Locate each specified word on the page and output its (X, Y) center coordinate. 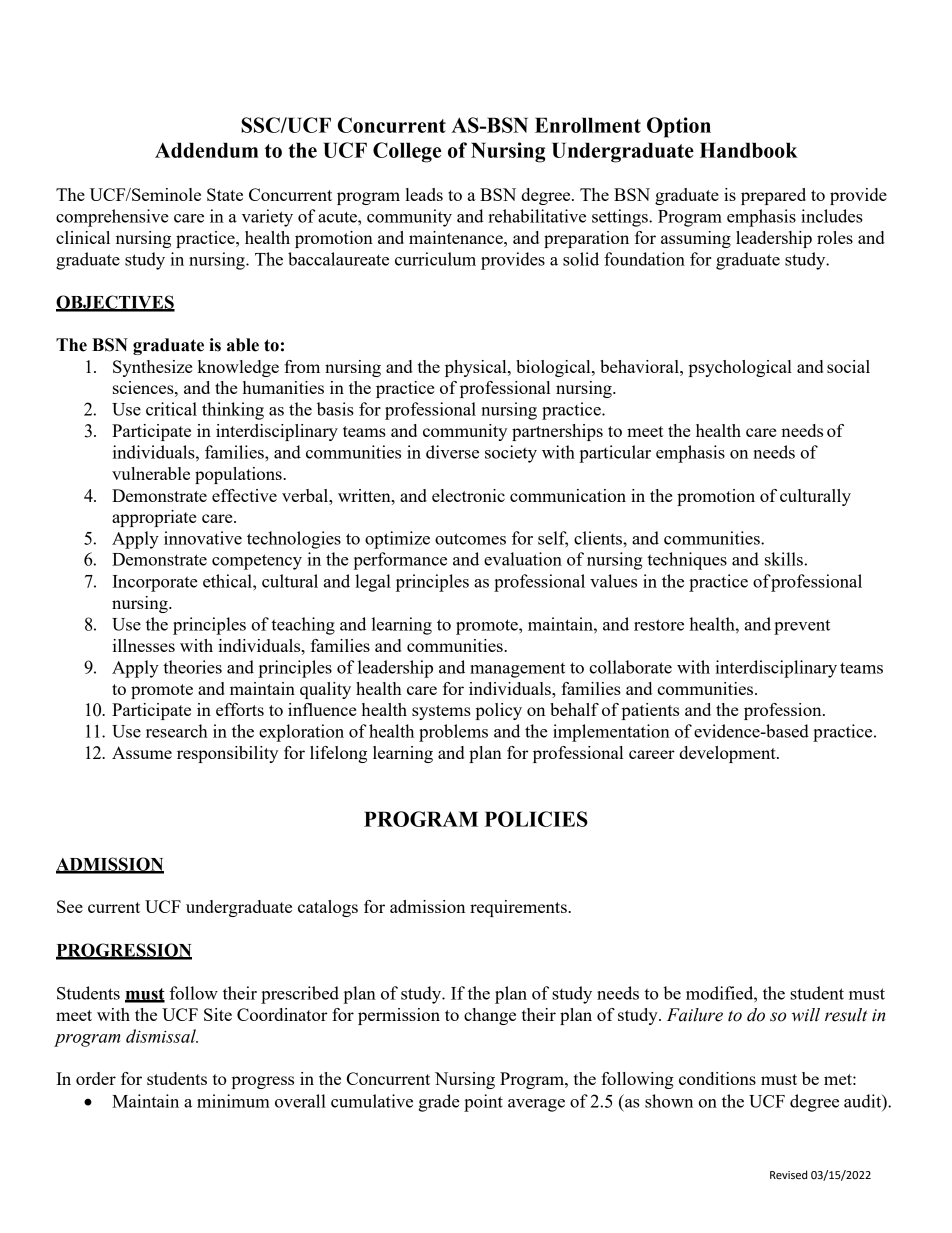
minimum (233, 1101)
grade (439, 1103)
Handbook (749, 150)
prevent (802, 627)
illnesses (144, 645)
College (407, 152)
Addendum (206, 150)
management (517, 670)
